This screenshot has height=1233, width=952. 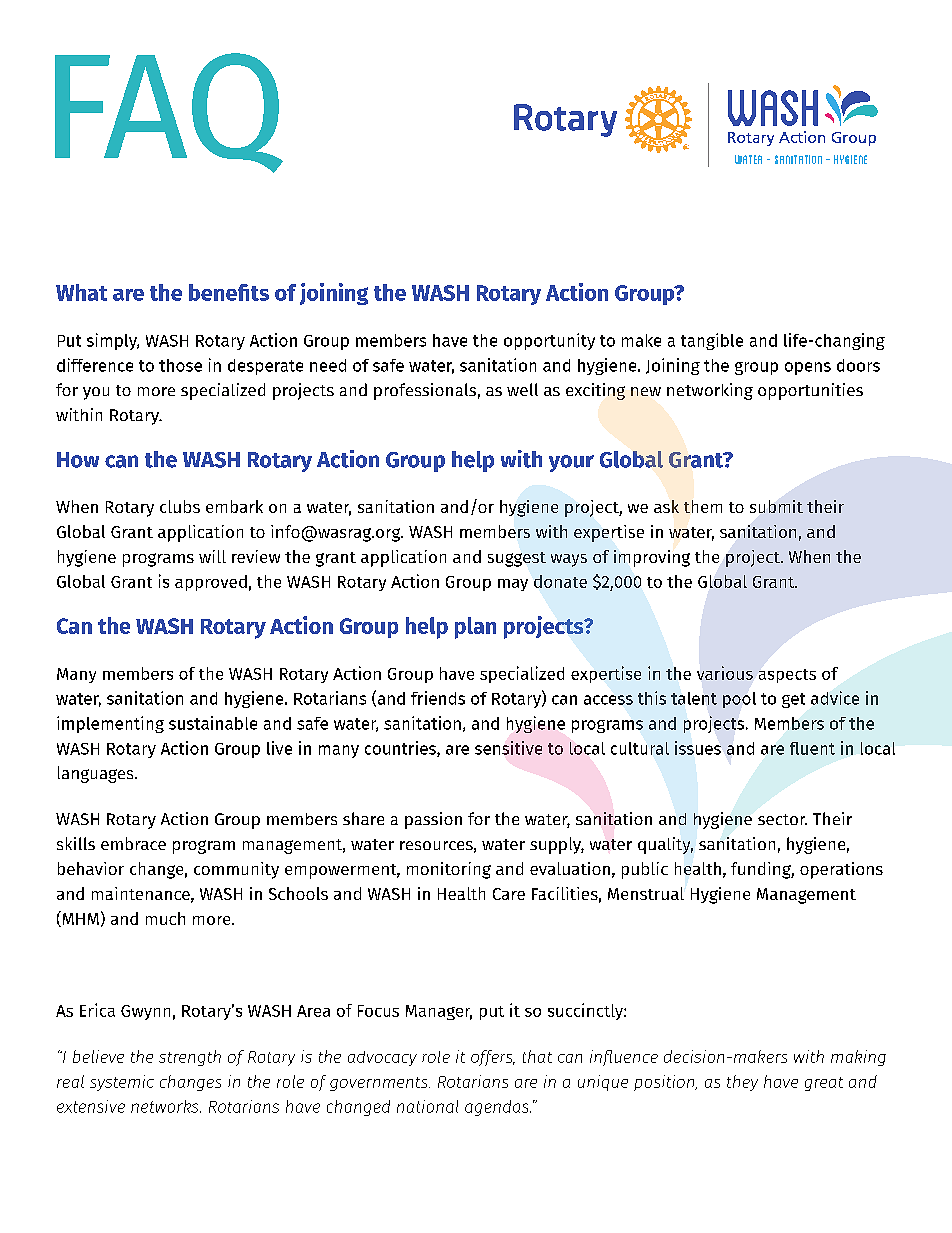 What do you see at coordinates (97, 774) in the screenshot?
I see `languages` at bounding box center [97, 774].
